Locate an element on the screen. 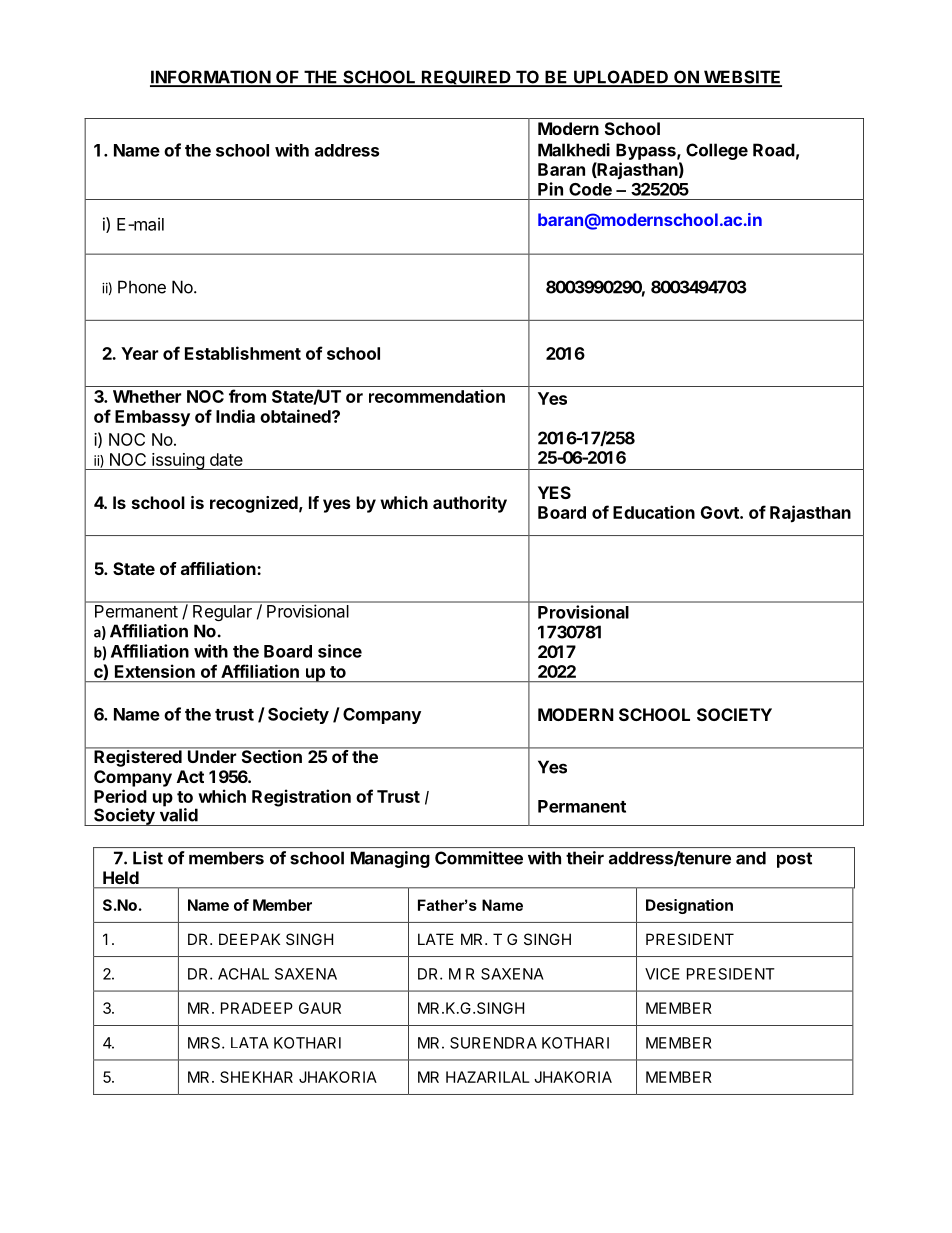 This screenshot has width=952, height=1233. MRS is located at coordinates (205, 1043).
